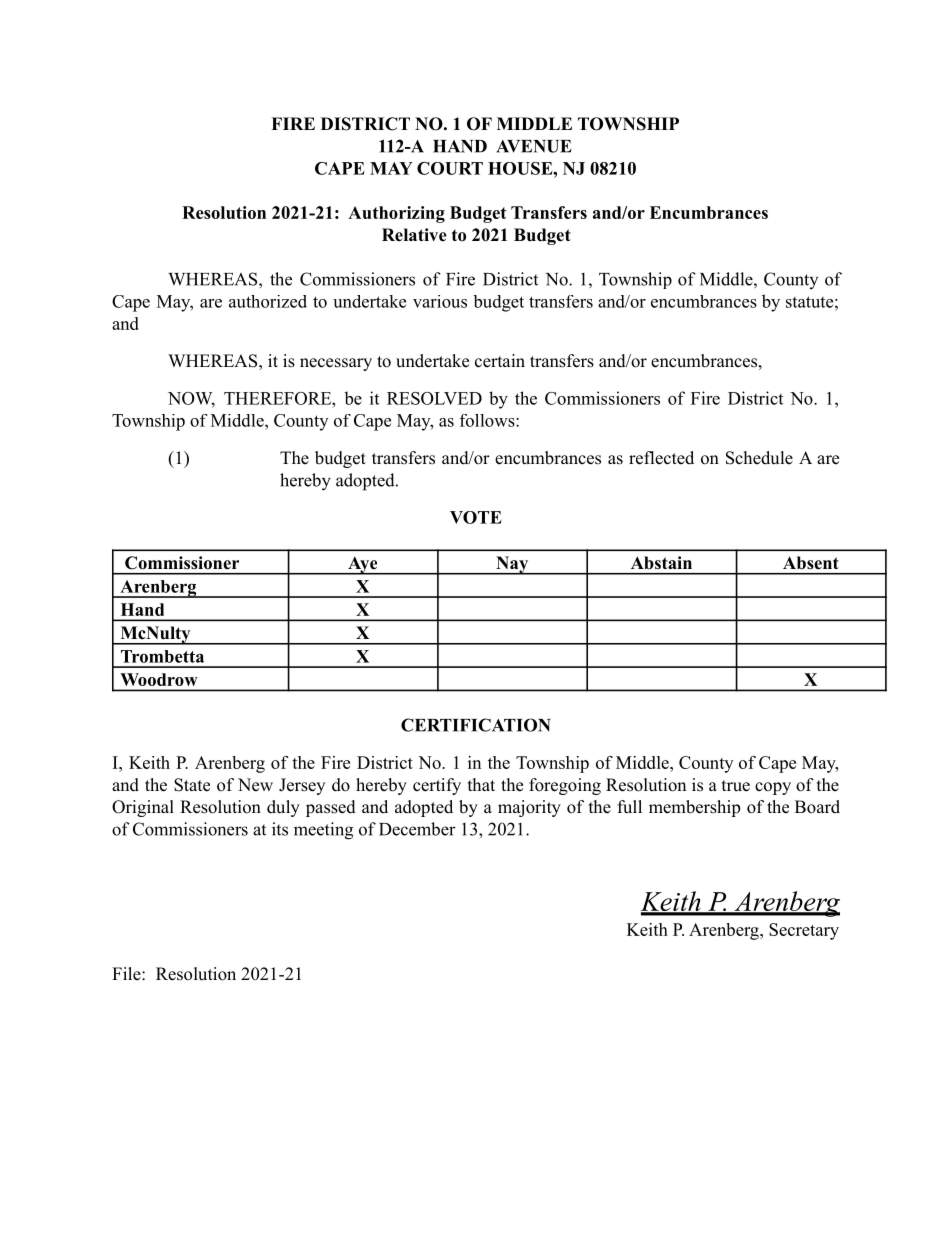  Describe the element at coordinates (481, 784) in the page. I see `that` at that location.
